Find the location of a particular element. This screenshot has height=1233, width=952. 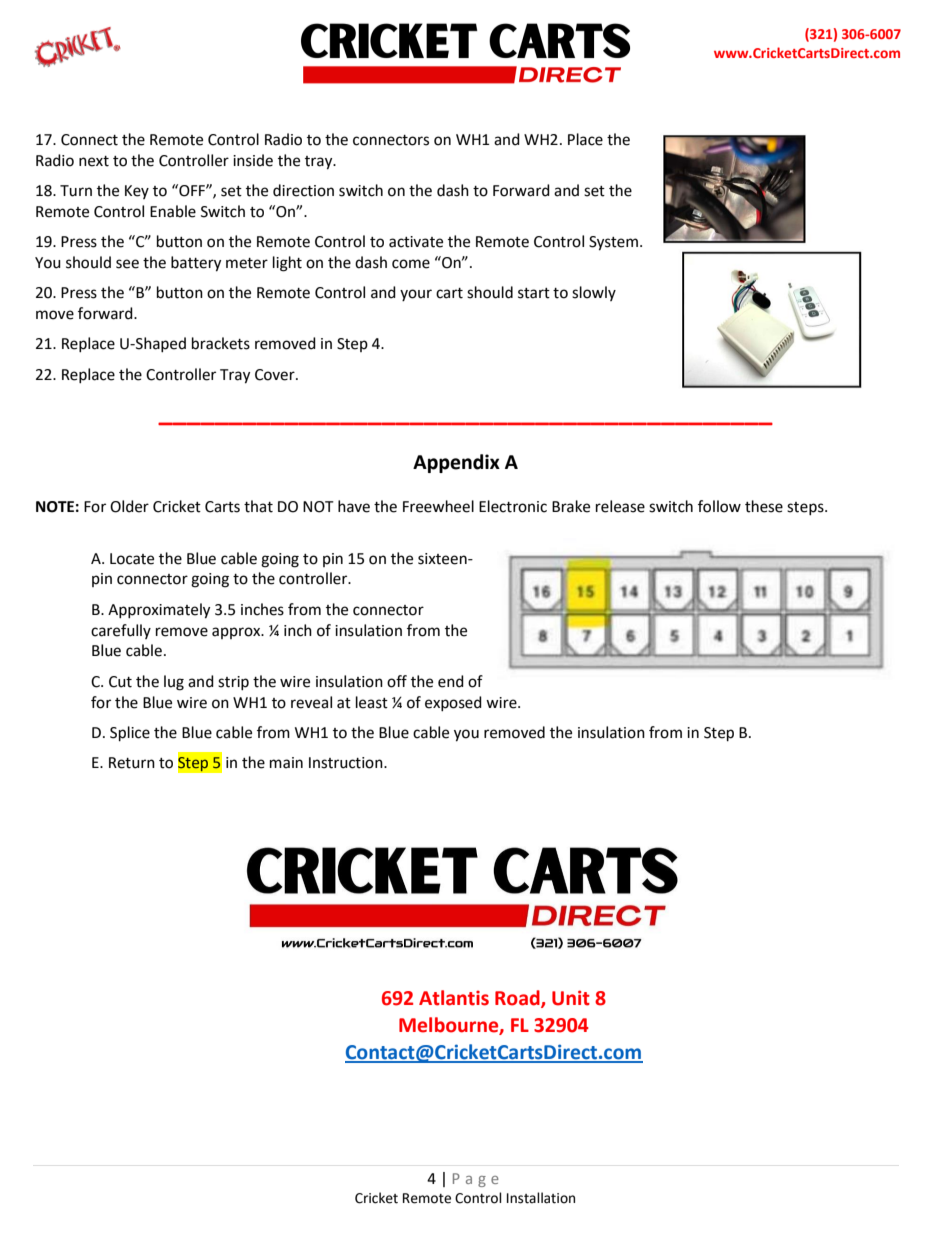

System is located at coordinates (613, 243).
